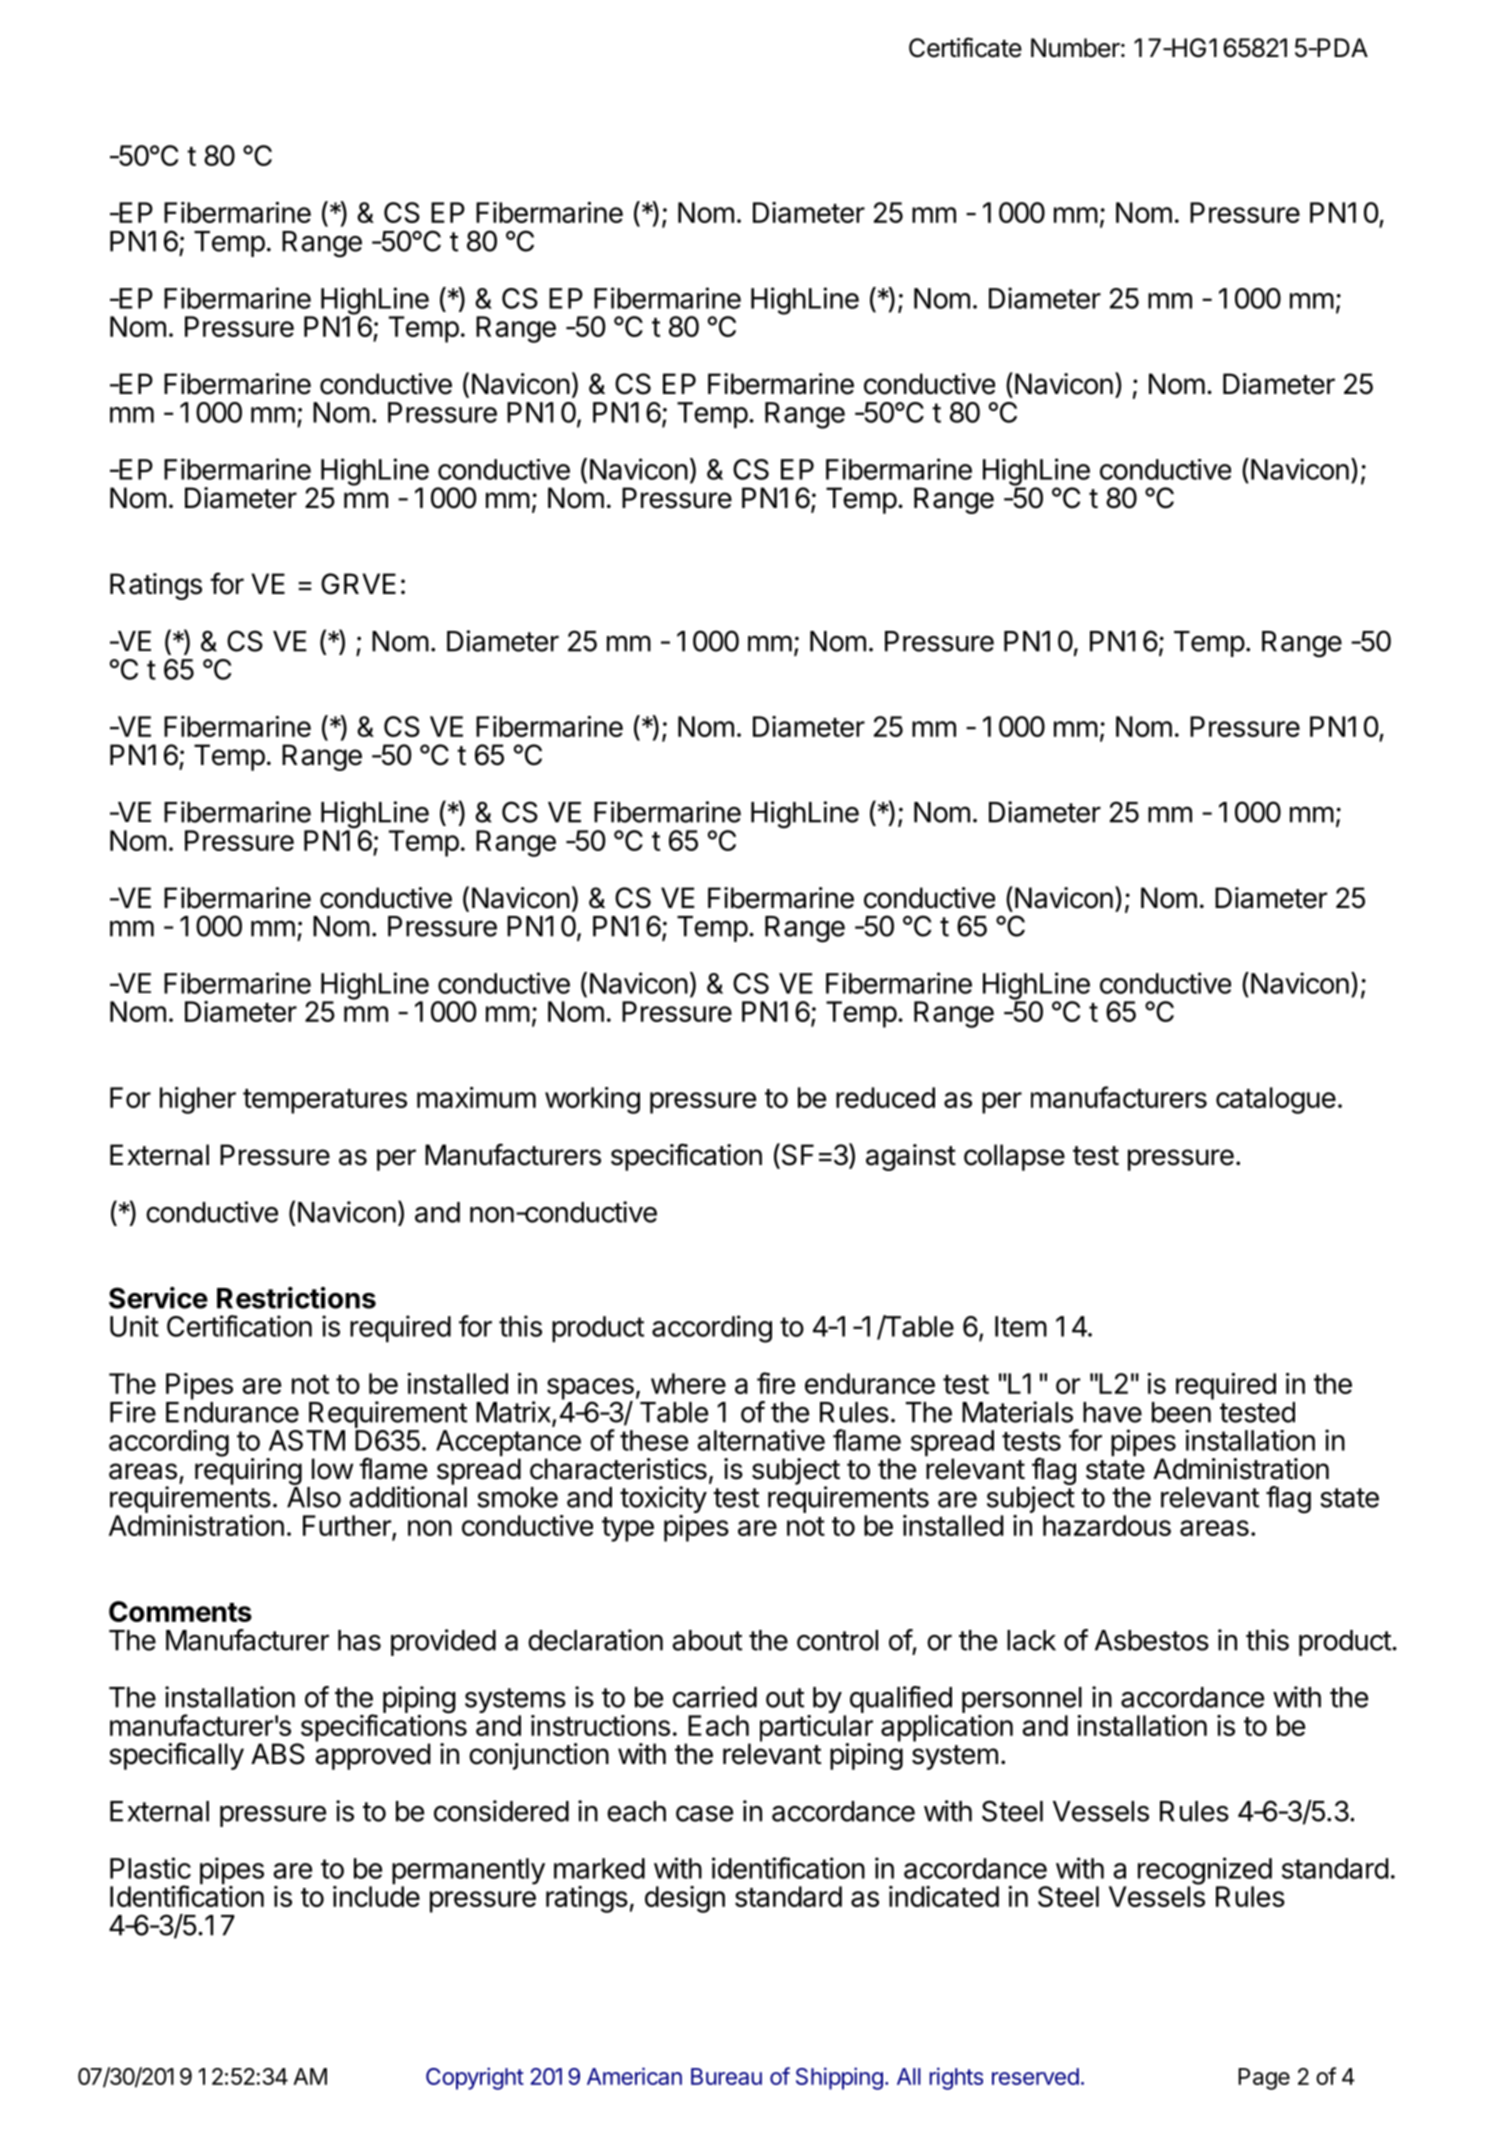 The width and height of the page is (1511, 2139). Describe the element at coordinates (965, 47) in the page. I see `Certificate` at that location.
